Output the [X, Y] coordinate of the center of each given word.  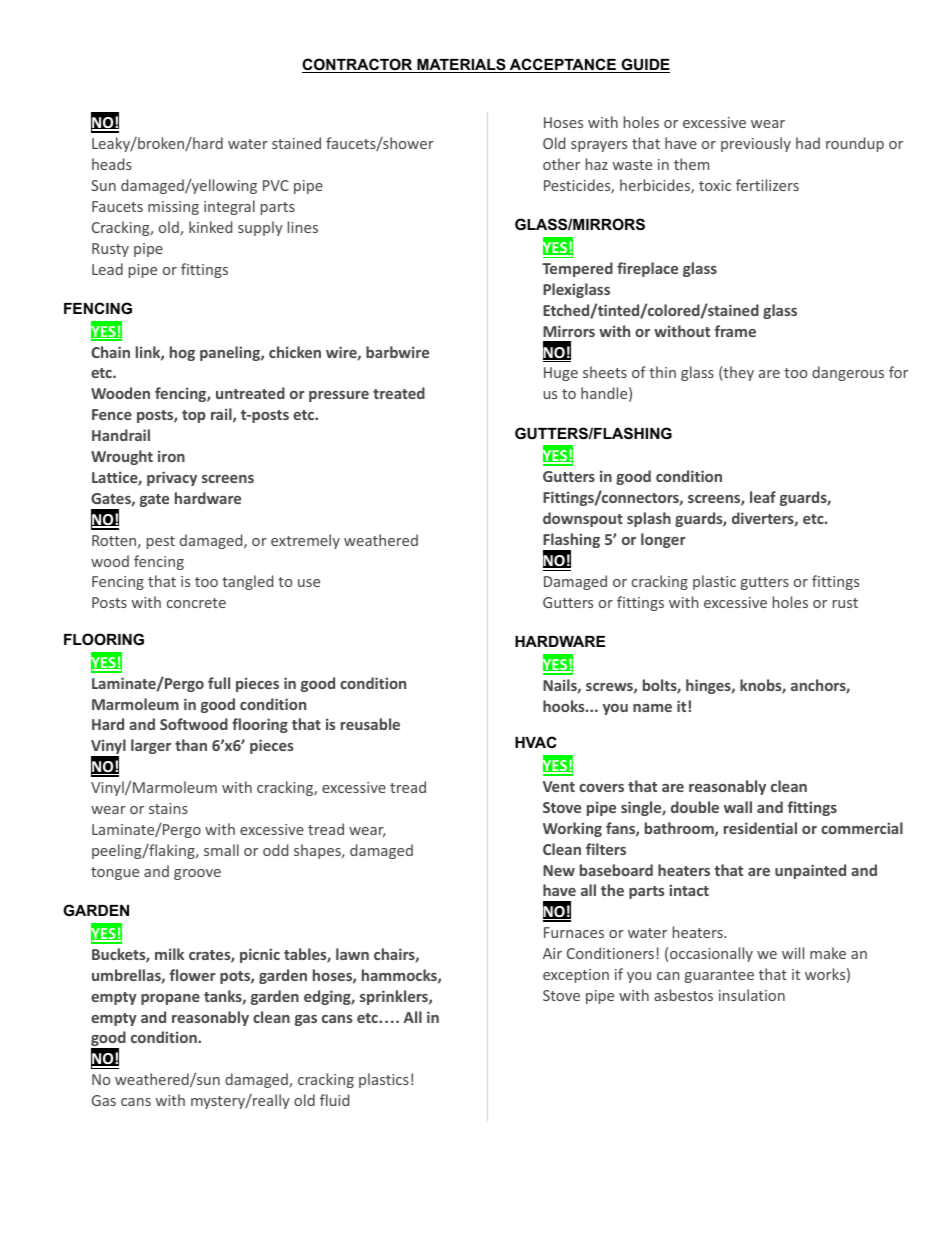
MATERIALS [461, 65]
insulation [752, 995]
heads [112, 164]
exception [576, 976]
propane [170, 999]
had [808, 143]
